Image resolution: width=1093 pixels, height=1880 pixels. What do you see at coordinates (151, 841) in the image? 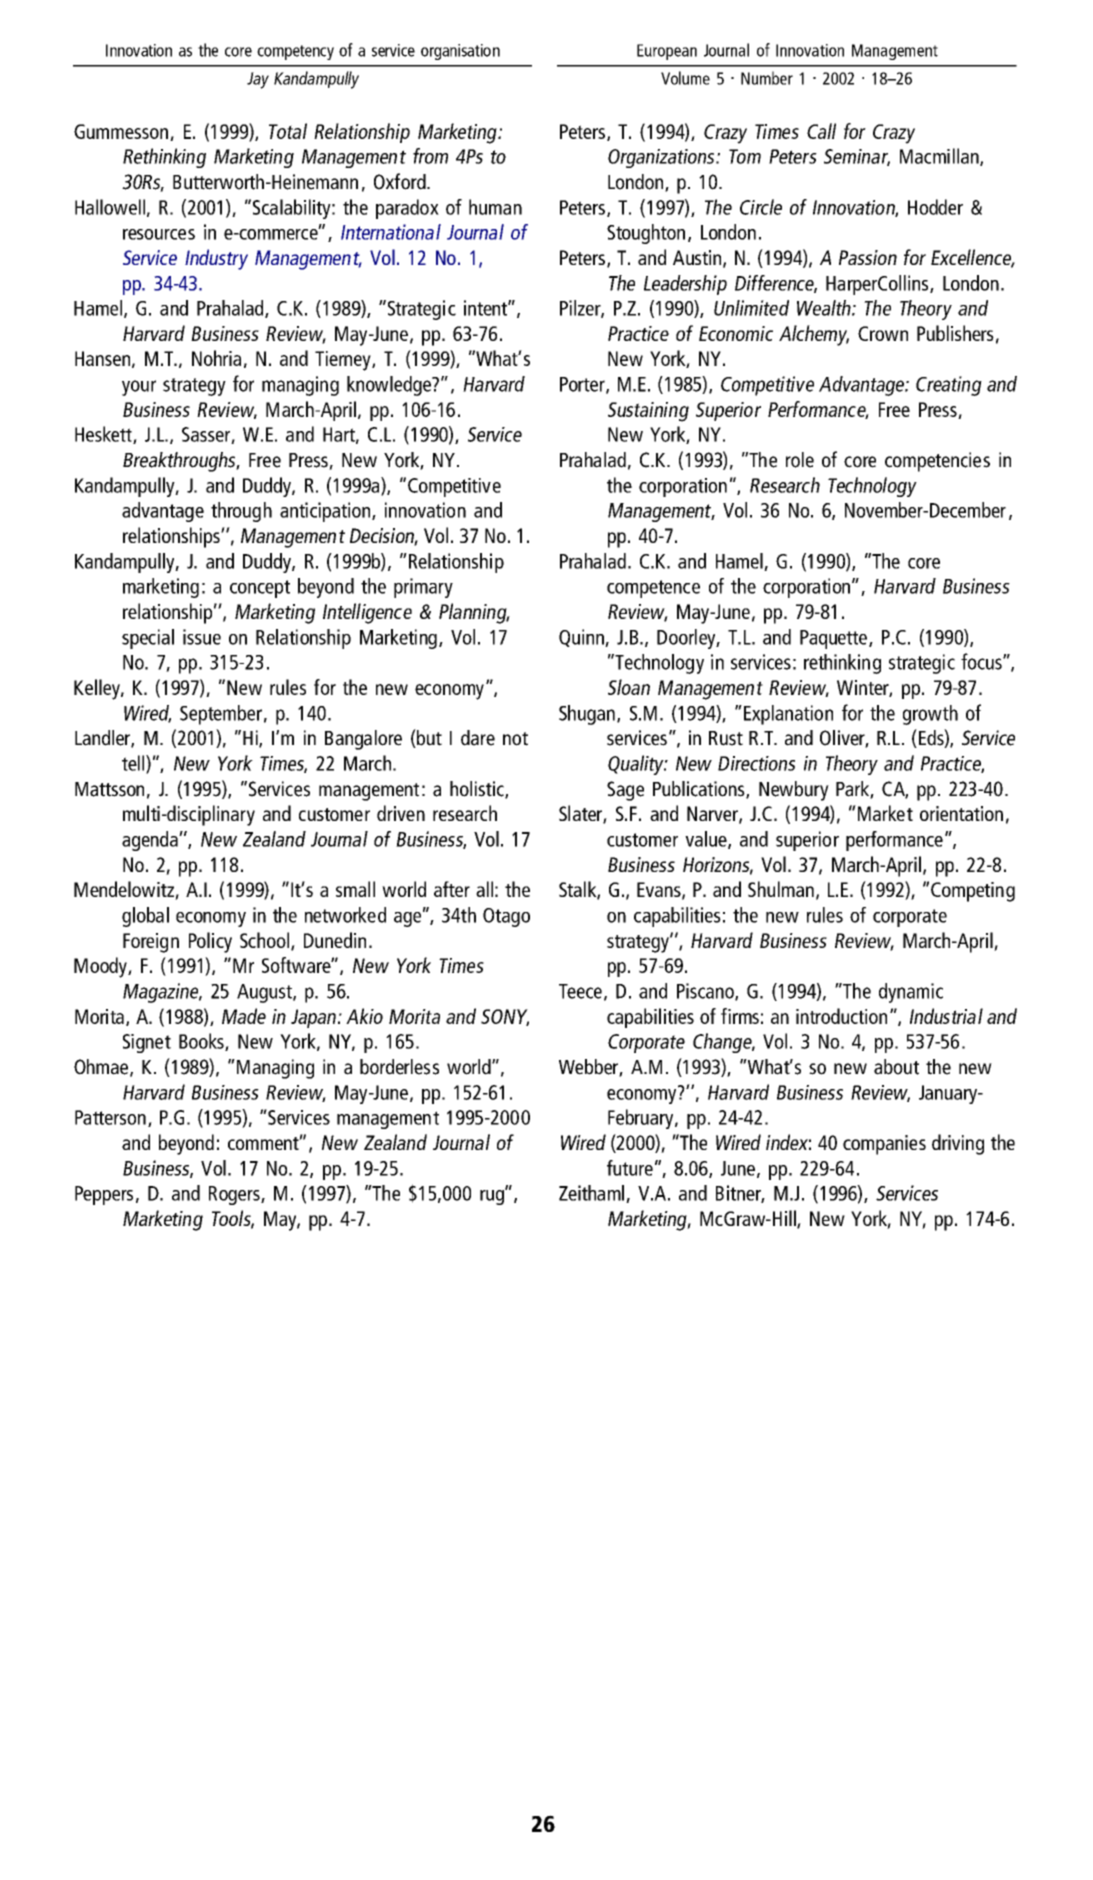
I see `agenda` at bounding box center [151, 841].
